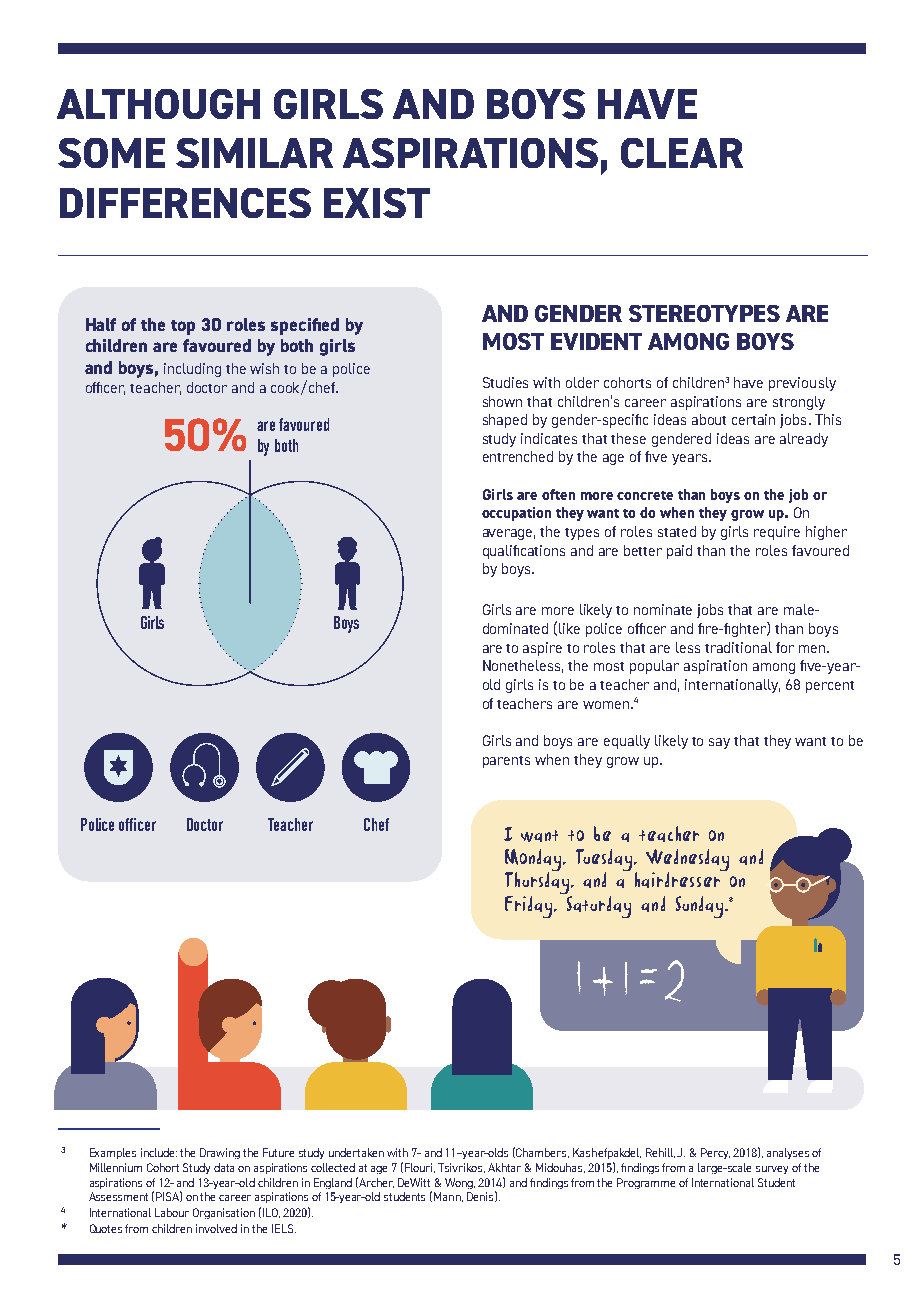 Image resolution: width=924 pixels, height=1308 pixels. I want to click on survey, so click(772, 1170).
